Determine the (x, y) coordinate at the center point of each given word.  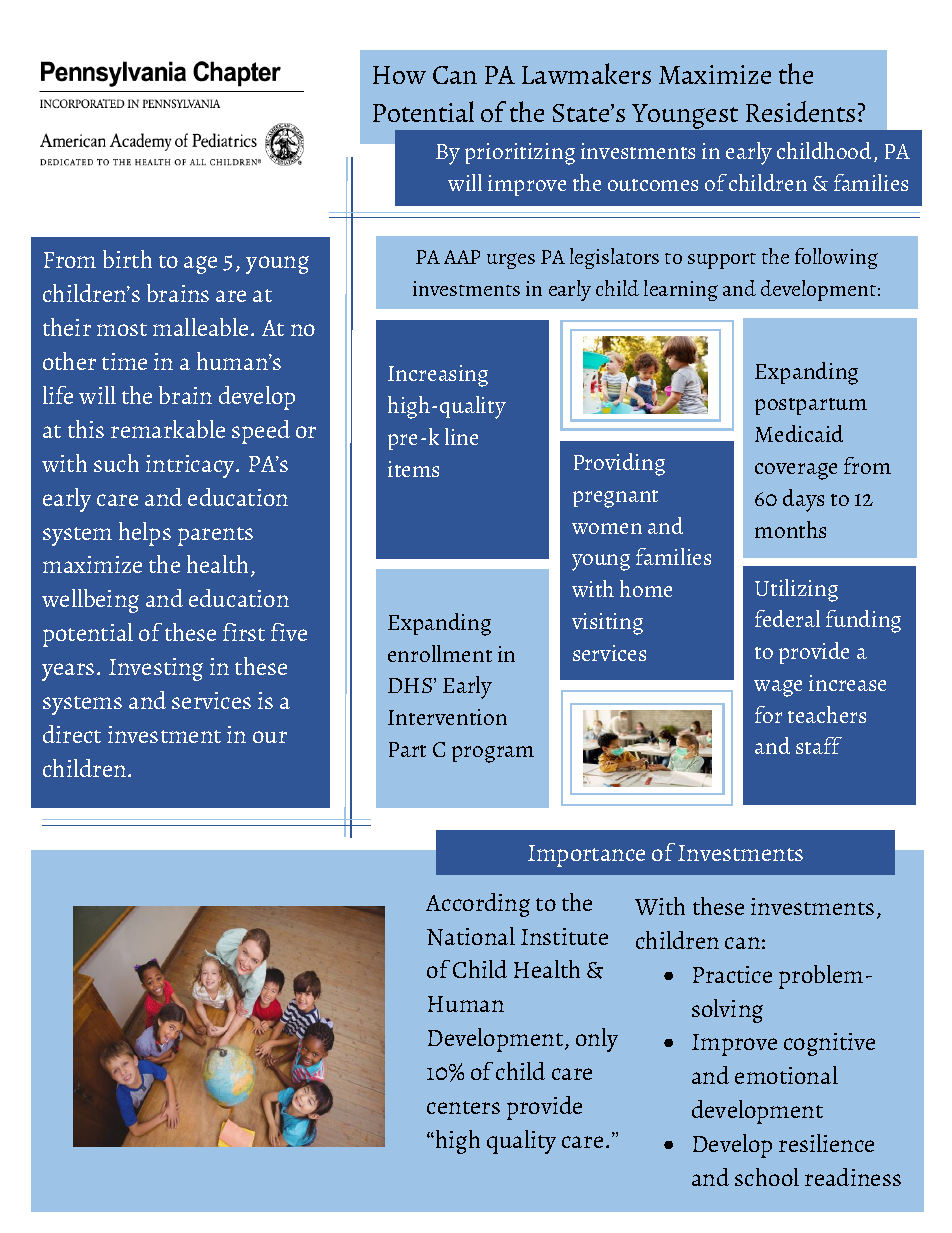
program (493, 754)
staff (819, 745)
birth (127, 259)
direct (72, 734)
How (399, 75)
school (767, 1177)
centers (463, 1107)
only (597, 1040)
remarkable (168, 429)
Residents (800, 111)
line (461, 436)
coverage (796, 471)
